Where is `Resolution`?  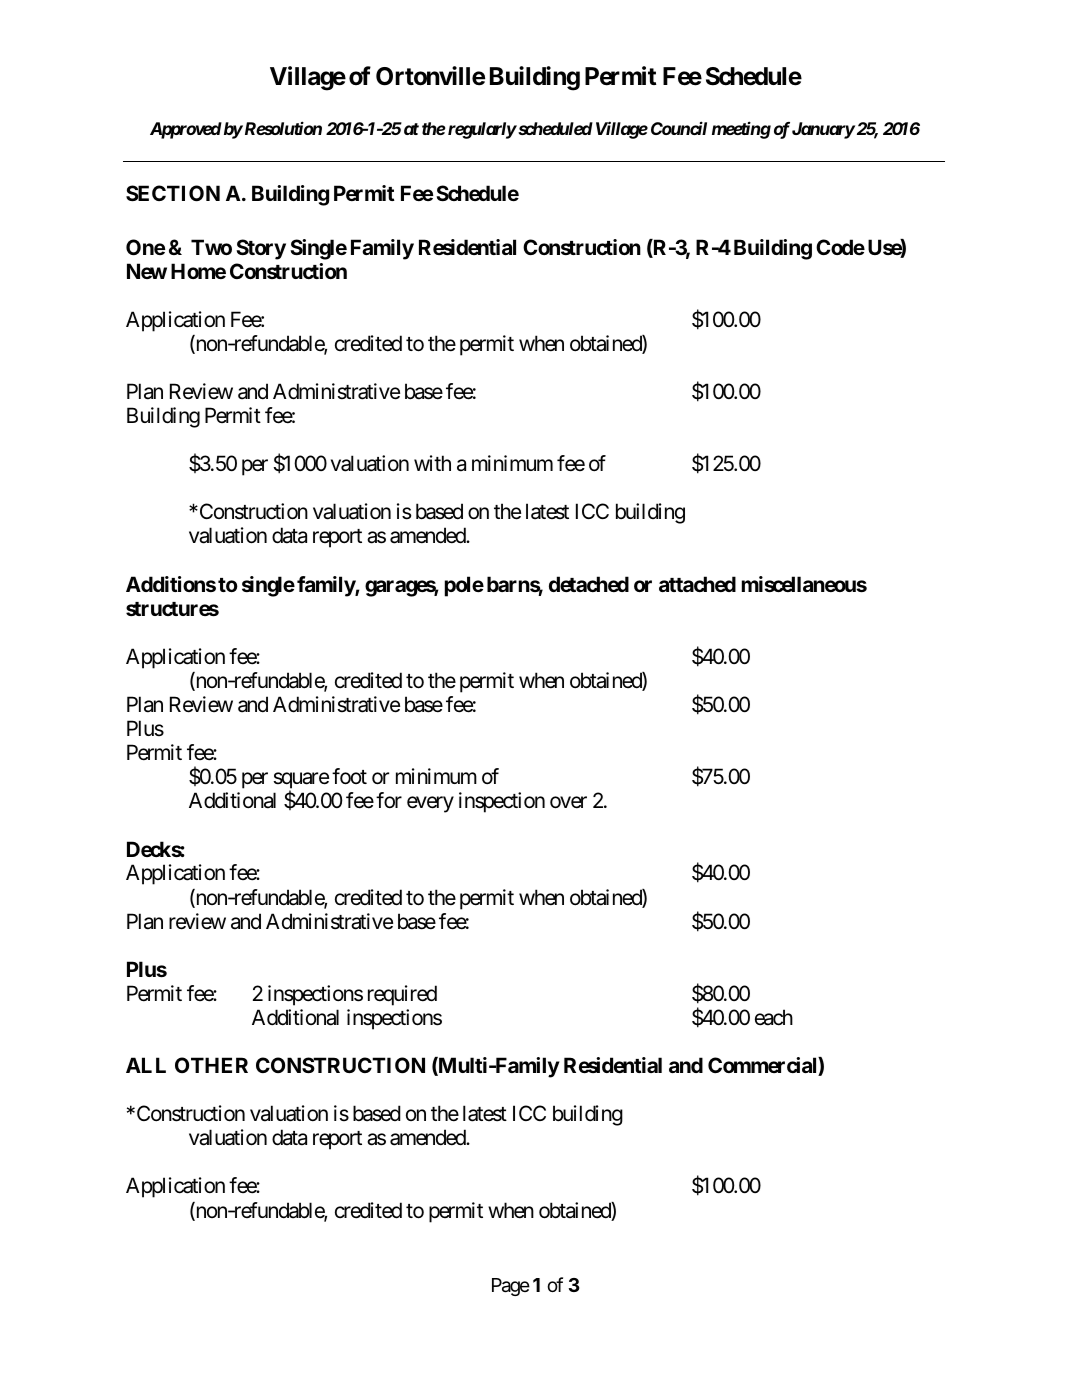
Resolution is located at coordinates (282, 128).
